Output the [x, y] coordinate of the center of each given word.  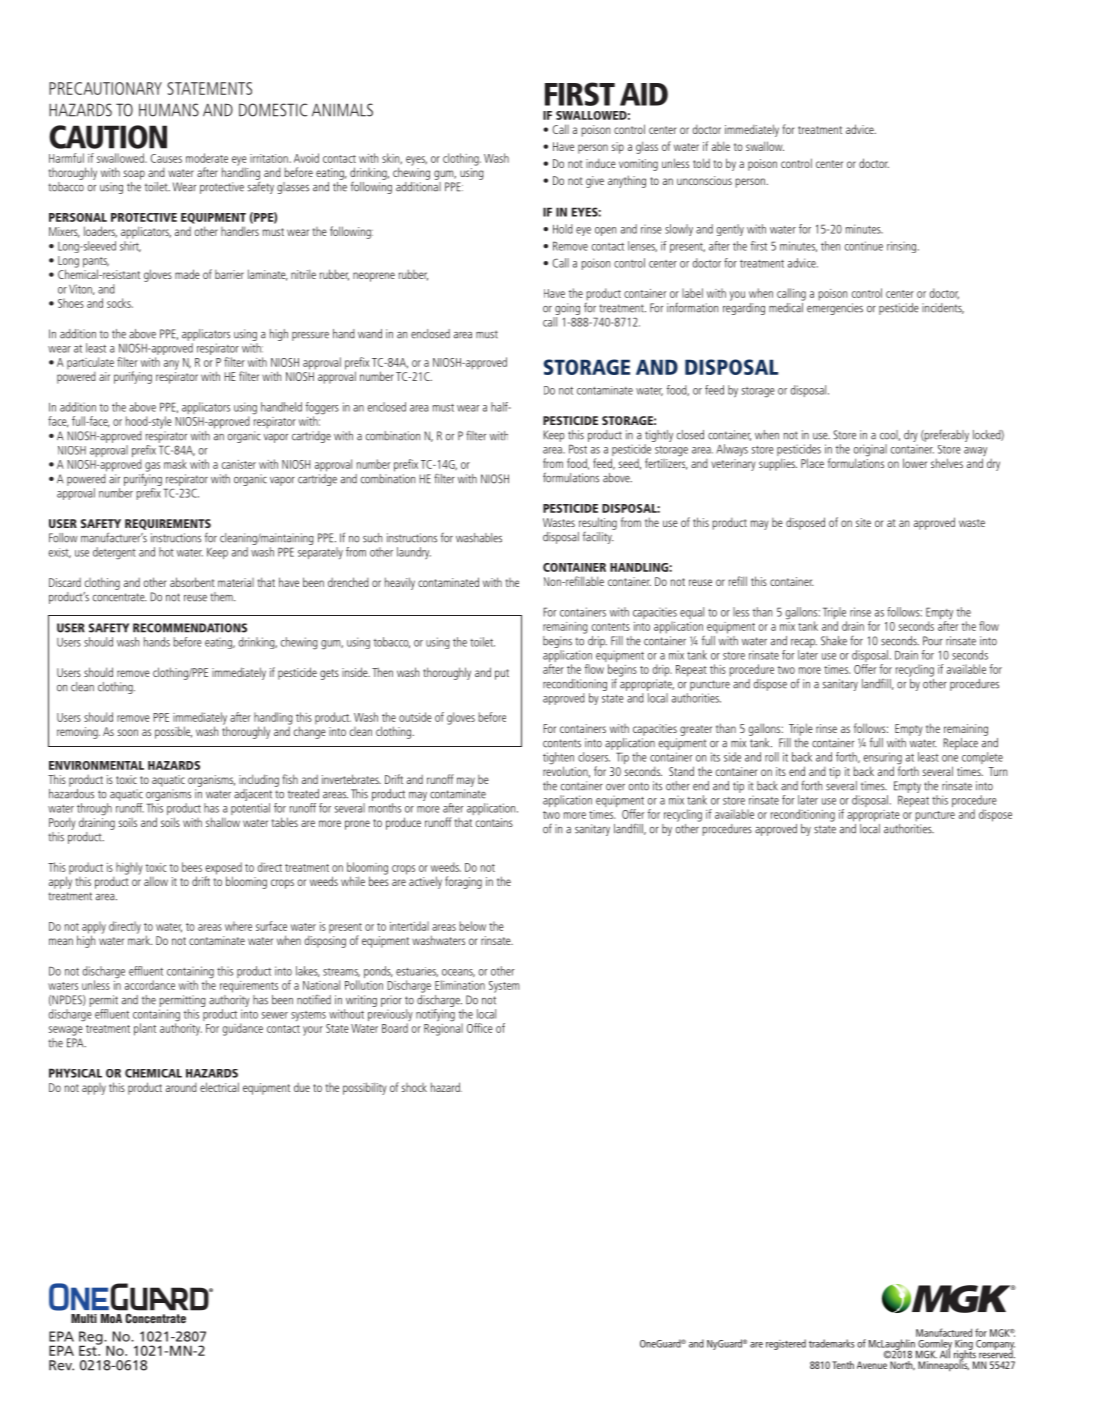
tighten [558, 759]
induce [601, 163]
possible [173, 732]
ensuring [883, 759]
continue [864, 246]
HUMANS [169, 110]
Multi [84, 1318]
